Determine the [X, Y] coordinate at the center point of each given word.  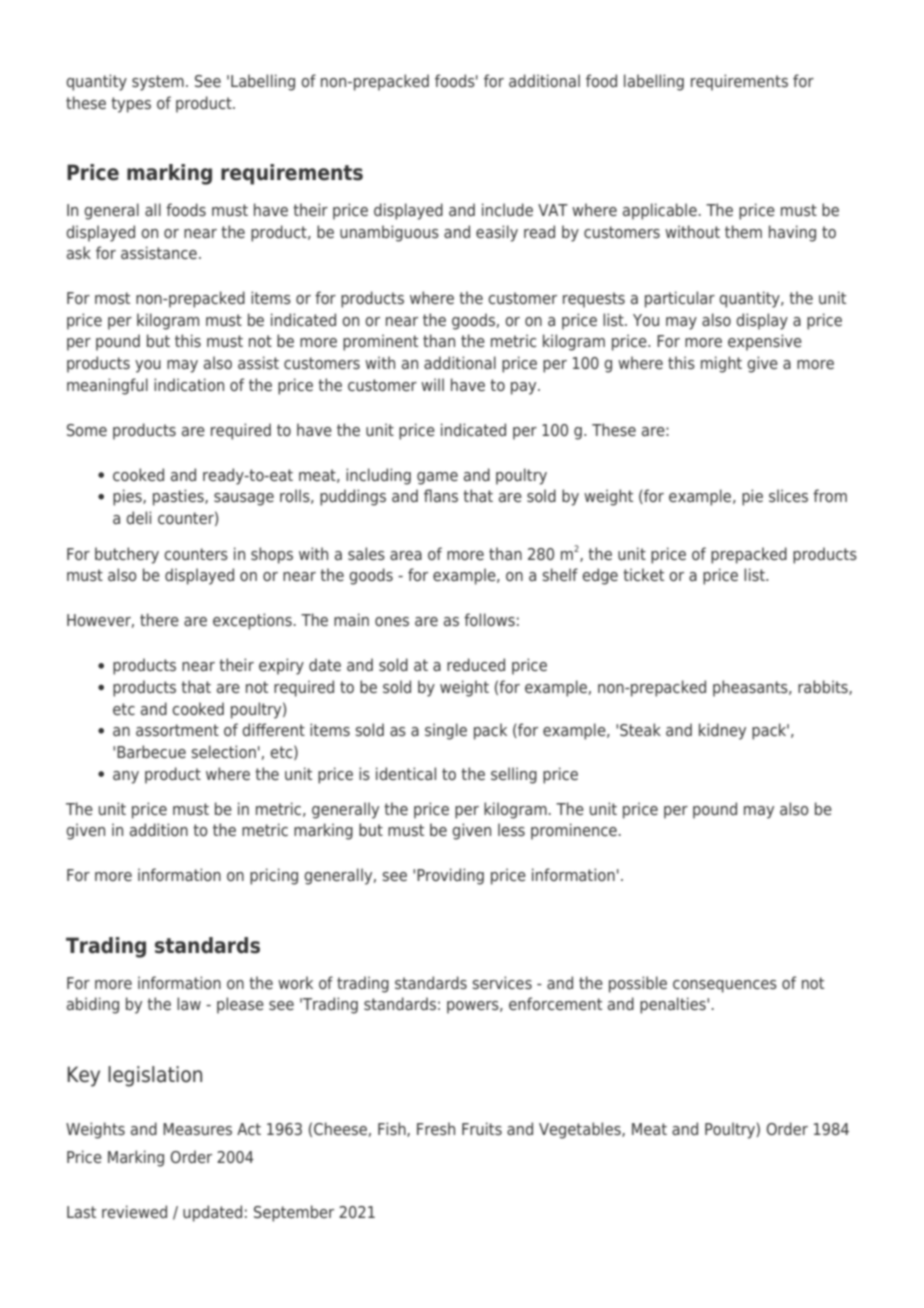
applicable [660, 211]
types [131, 105]
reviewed [134, 1211]
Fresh [436, 1128]
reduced [476, 664]
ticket [643, 574]
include [507, 209]
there [159, 619]
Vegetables [581, 1130]
